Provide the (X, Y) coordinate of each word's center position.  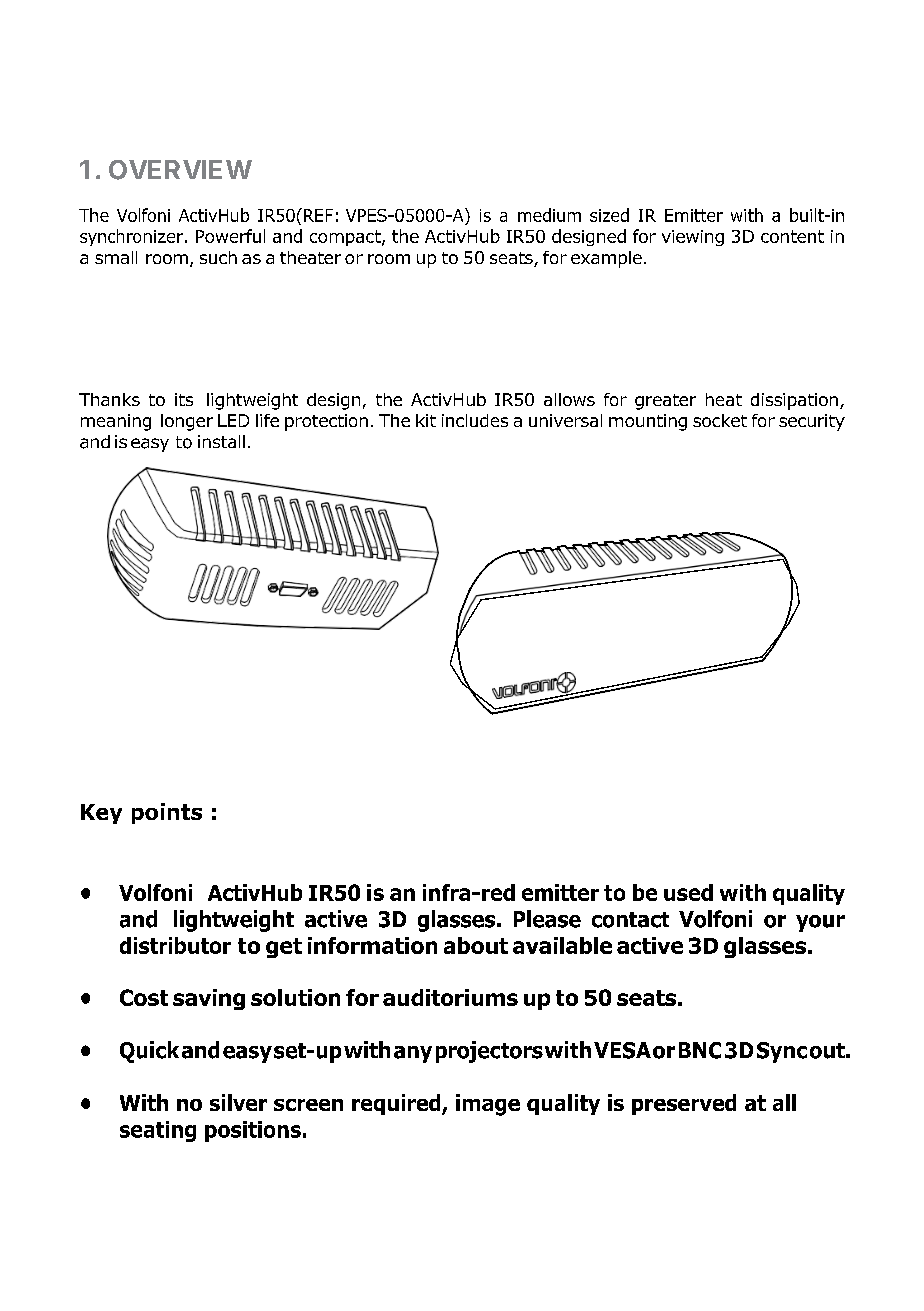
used (688, 892)
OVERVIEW (180, 170)
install (221, 441)
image (488, 1105)
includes (475, 420)
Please (547, 919)
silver (238, 1102)
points (167, 813)
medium (549, 215)
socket (720, 420)
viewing (693, 238)
